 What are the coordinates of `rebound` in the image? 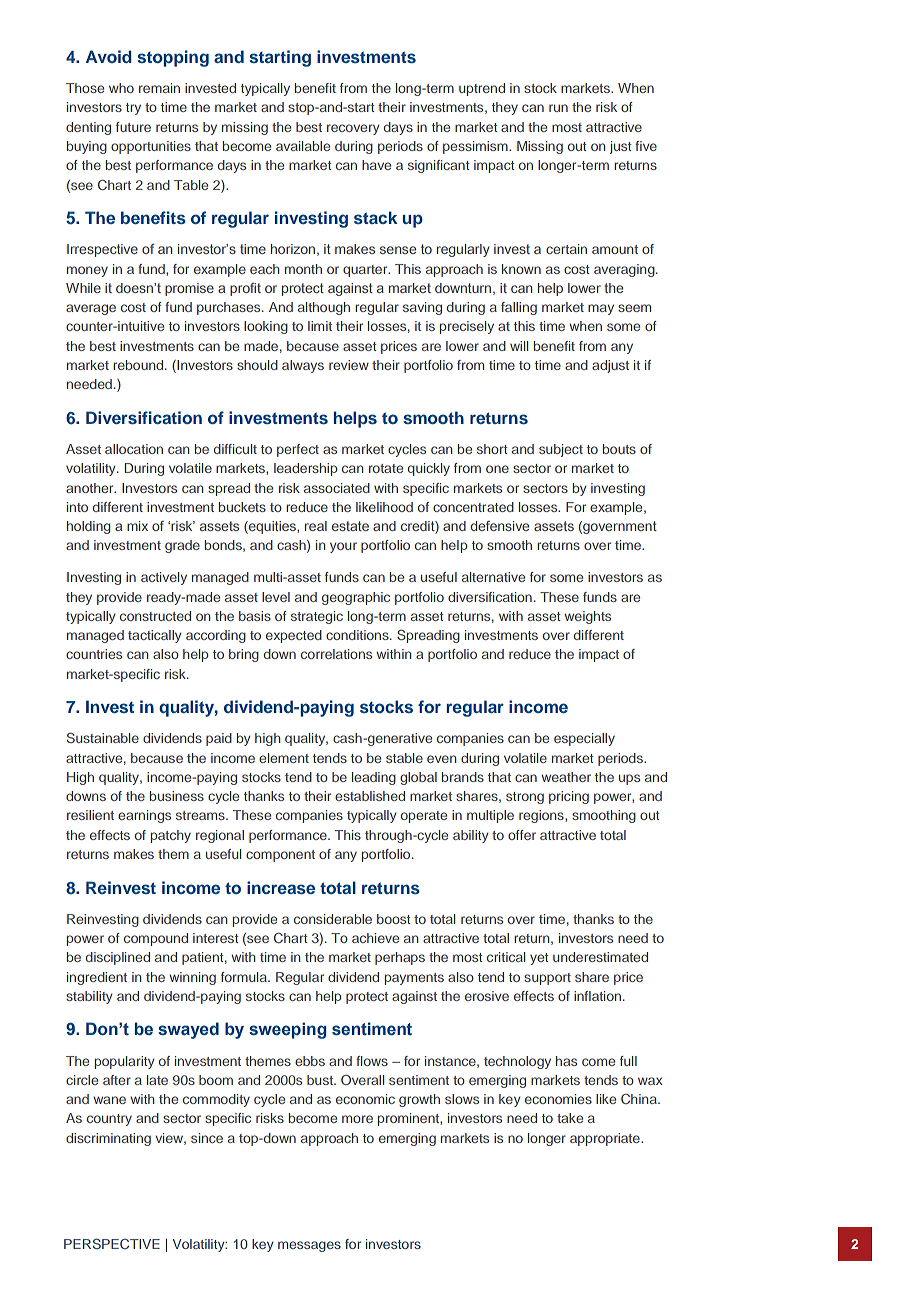 It's located at (139, 365).
